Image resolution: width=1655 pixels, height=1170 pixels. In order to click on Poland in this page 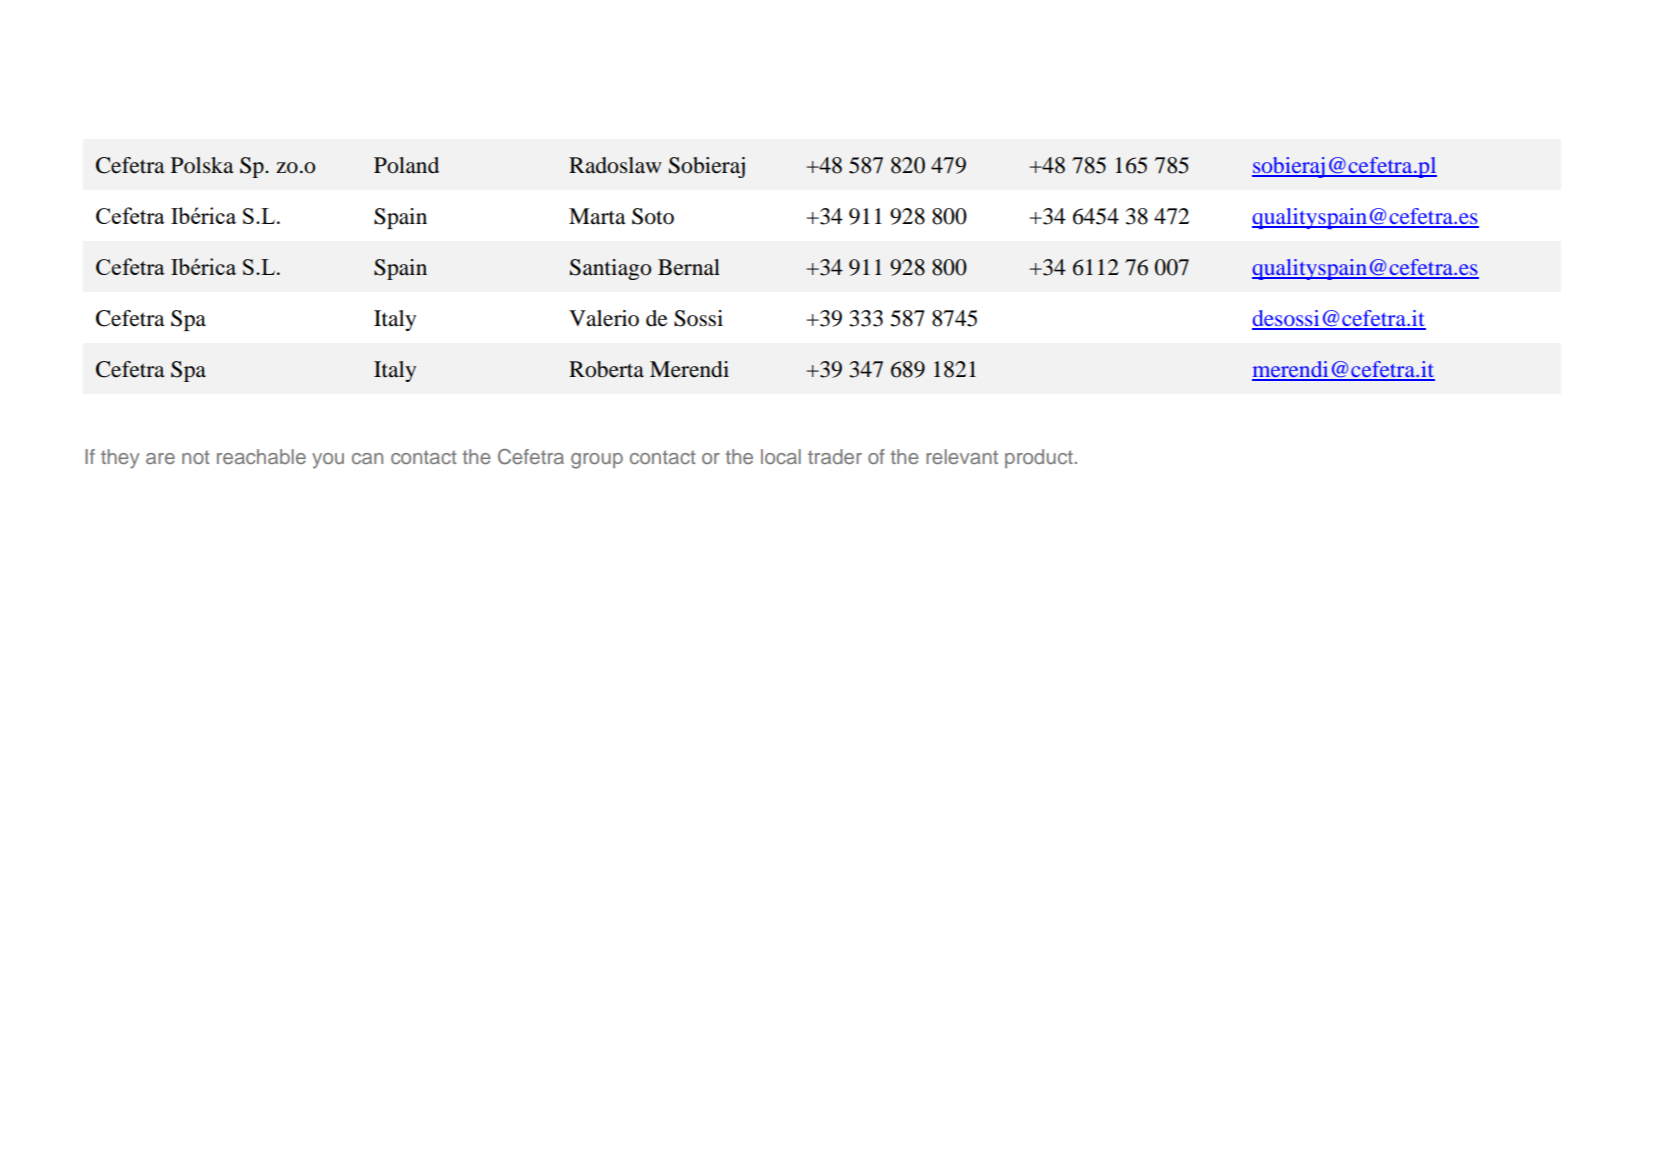, I will do `click(406, 165)`.
